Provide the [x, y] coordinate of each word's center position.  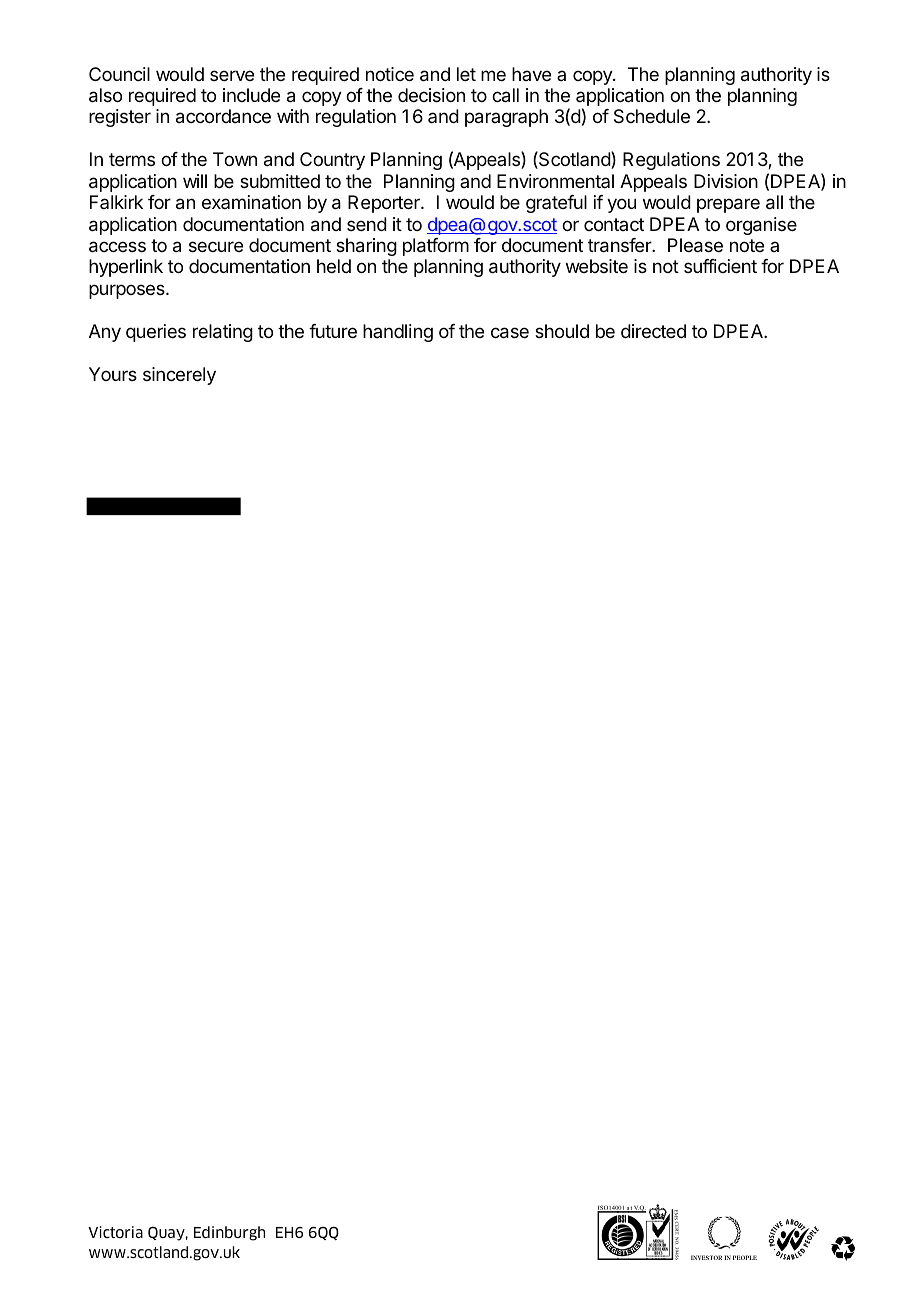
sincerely [179, 376]
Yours [113, 374]
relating [223, 333]
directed [653, 331]
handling [398, 333]
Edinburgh [229, 1233]
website [597, 266]
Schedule [652, 116]
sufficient [720, 266]
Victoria [115, 1232]
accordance [223, 116]
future [333, 331]
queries [156, 333]
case [510, 333]
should [562, 331]
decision [431, 95]
